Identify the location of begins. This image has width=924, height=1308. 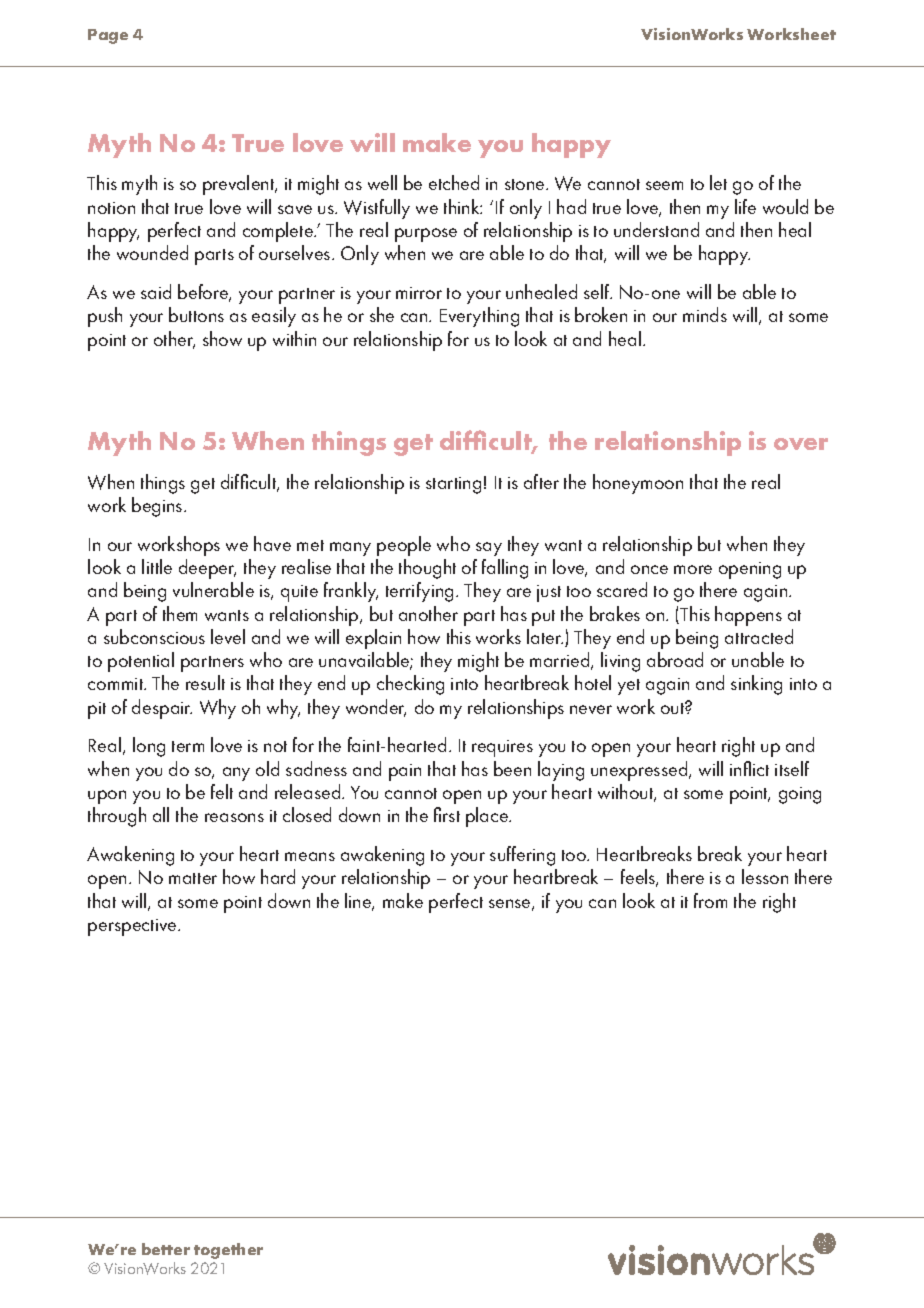
(158, 507).
